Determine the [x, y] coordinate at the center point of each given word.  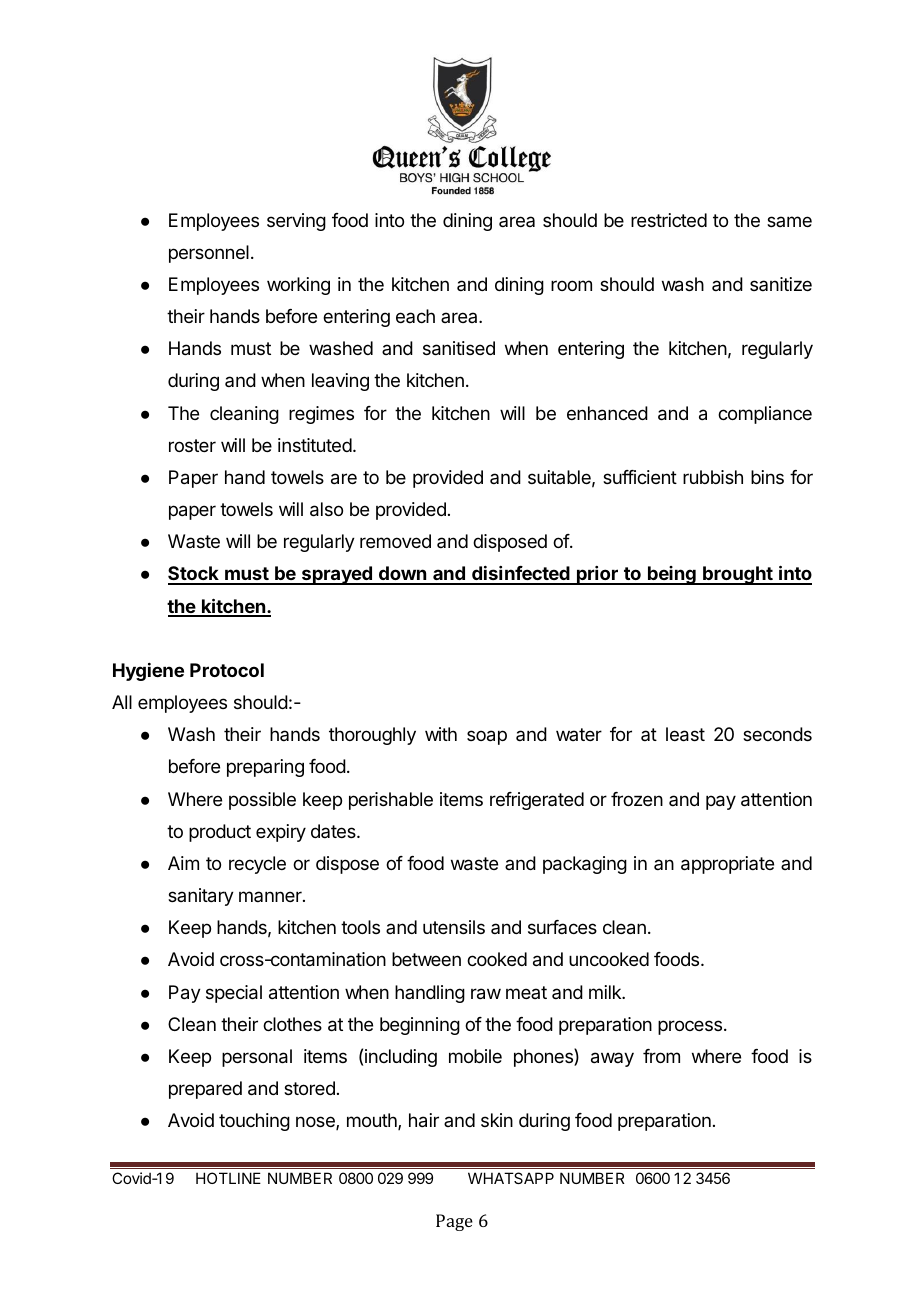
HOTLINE [228, 1178]
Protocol [227, 670]
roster [192, 445]
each [415, 316]
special [234, 994]
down [403, 575]
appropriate [727, 865]
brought [738, 575]
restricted [669, 220]
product [220, 833]
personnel [209, 254]
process [690, 1027]
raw [486, 994]
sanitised [459, 348]
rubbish [713, 477]
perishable [391, 801]
